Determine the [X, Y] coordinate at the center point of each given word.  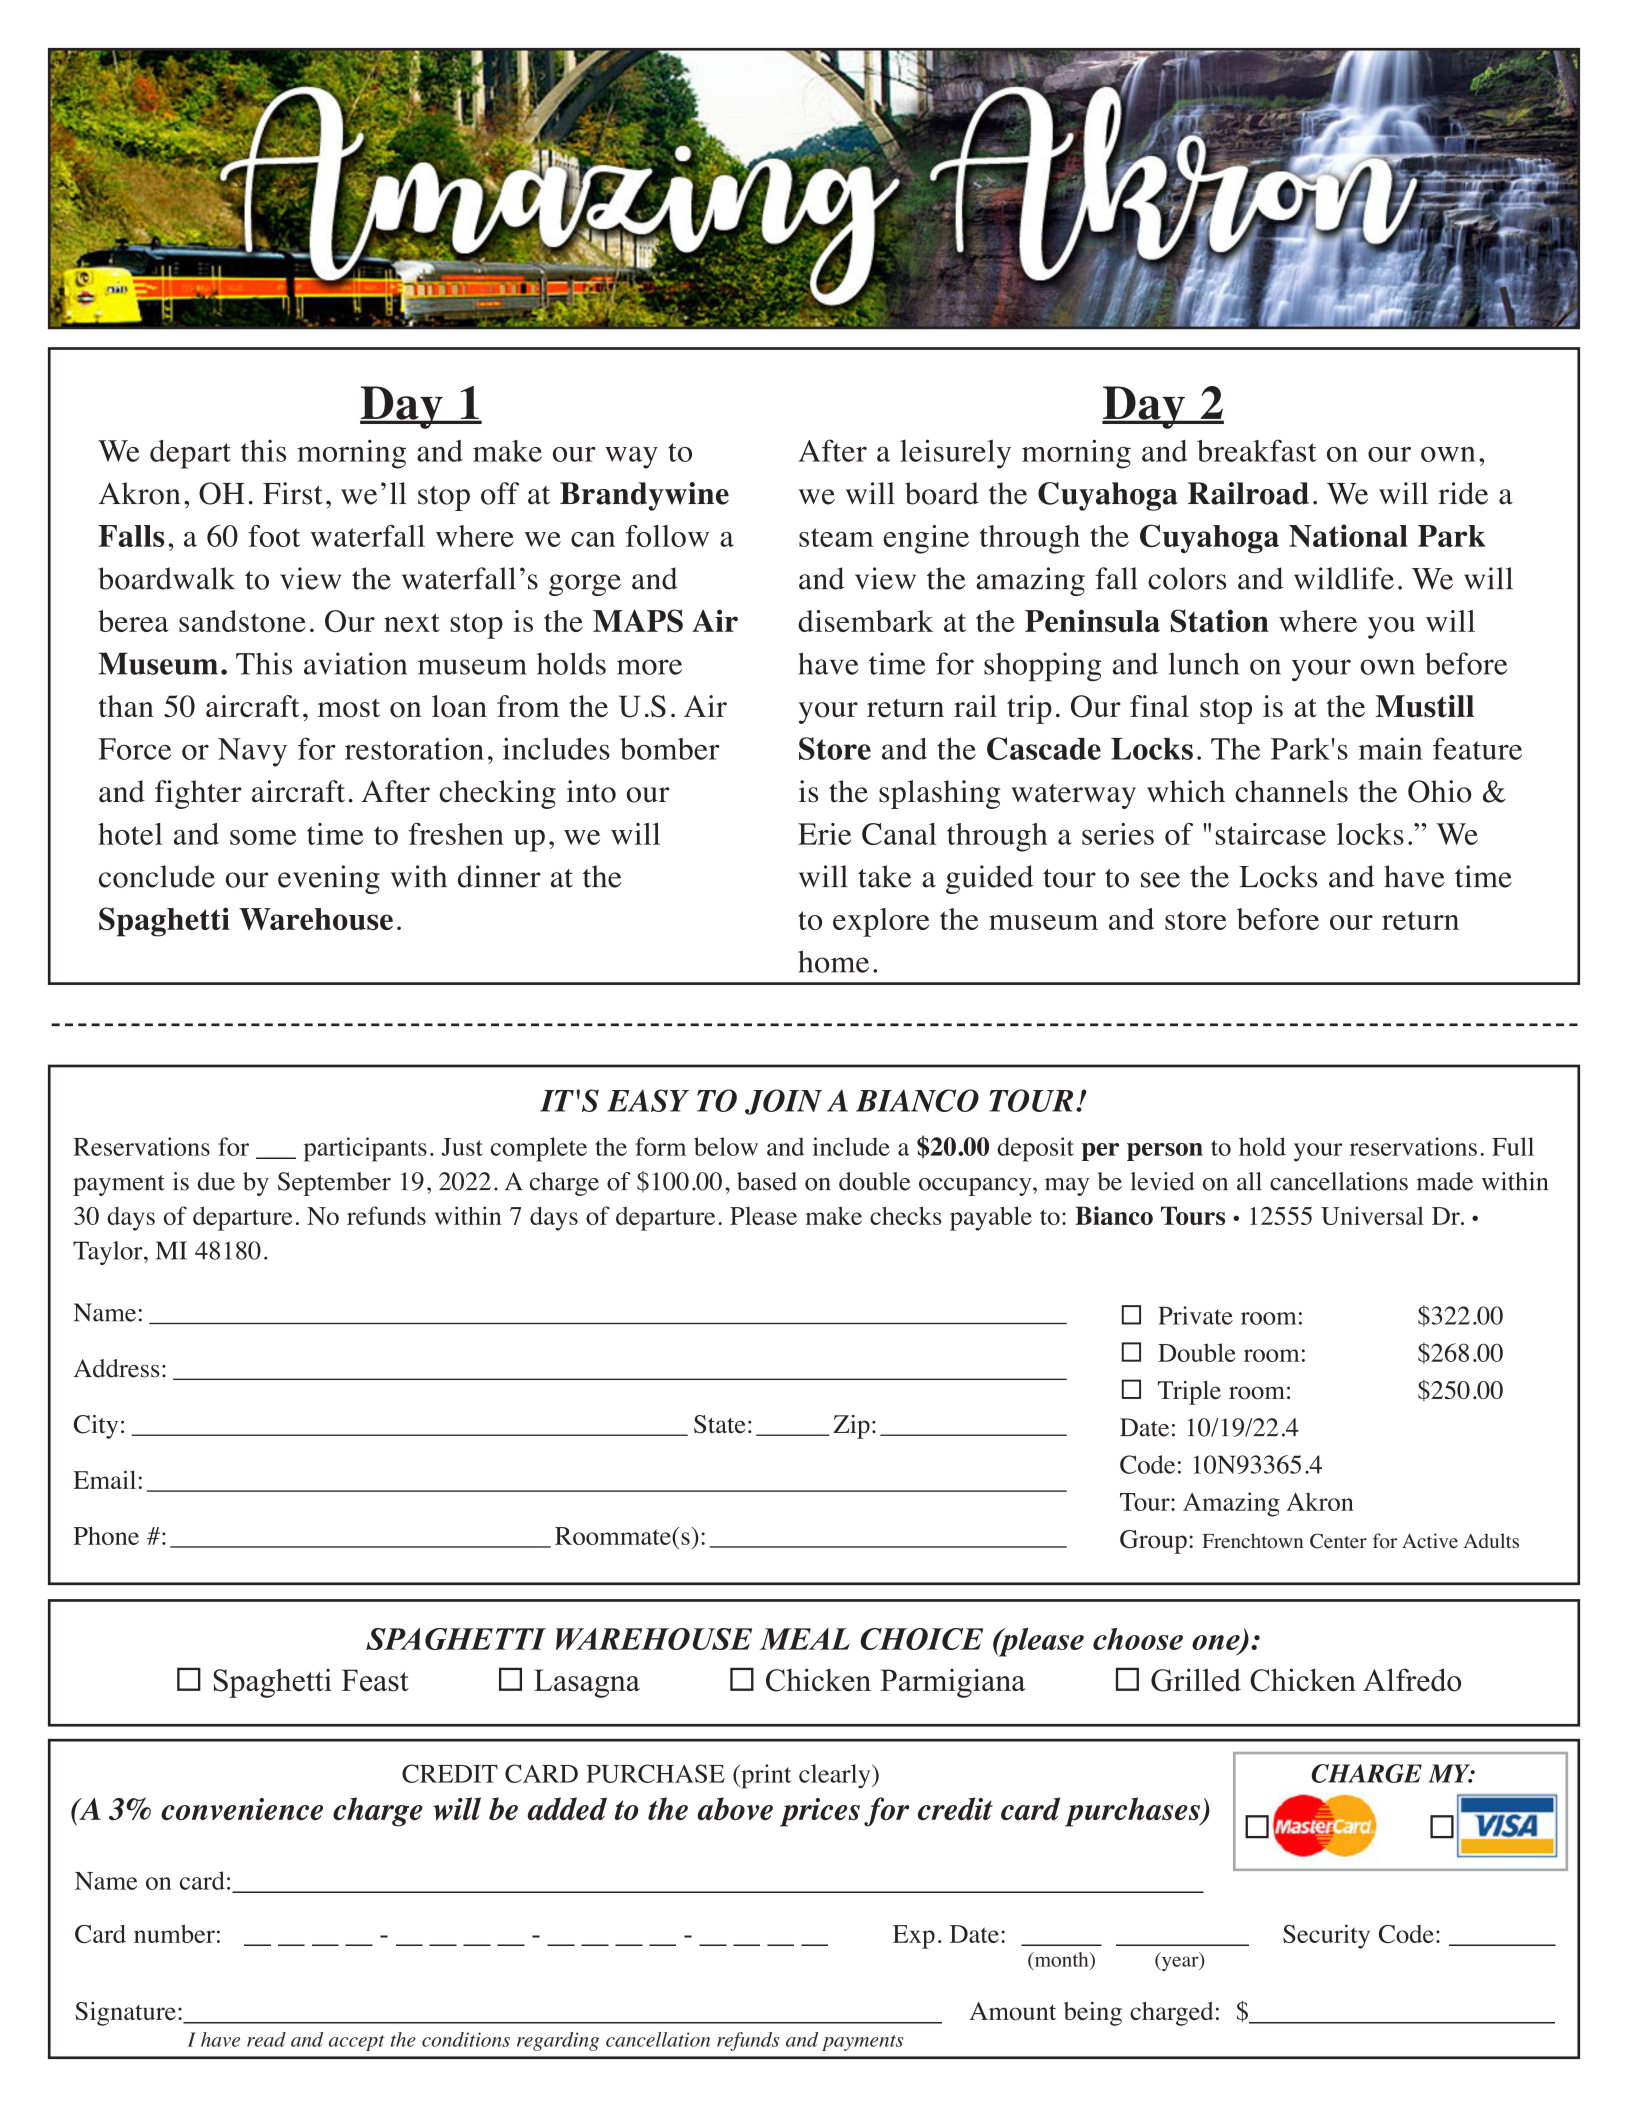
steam [836, 537]
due [216, 1181]
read [266, 2039]
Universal [1372, 1215]
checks [906, 1215]
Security [1326, 1936]
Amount [1012, 2011]
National [1348, 535]
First [293, 493]
